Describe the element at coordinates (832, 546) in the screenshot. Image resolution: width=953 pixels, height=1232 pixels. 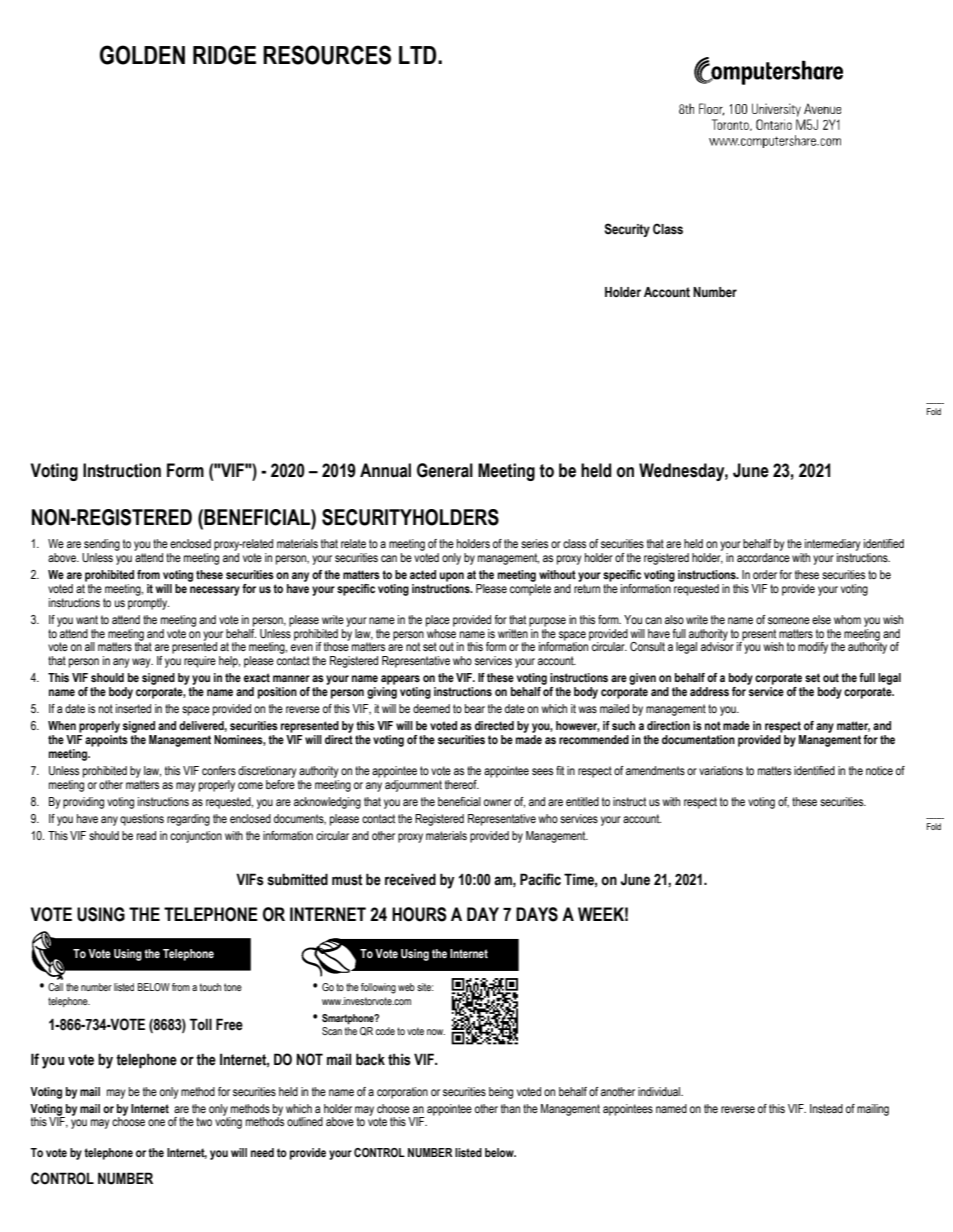
I see `intermediary` at that location.
